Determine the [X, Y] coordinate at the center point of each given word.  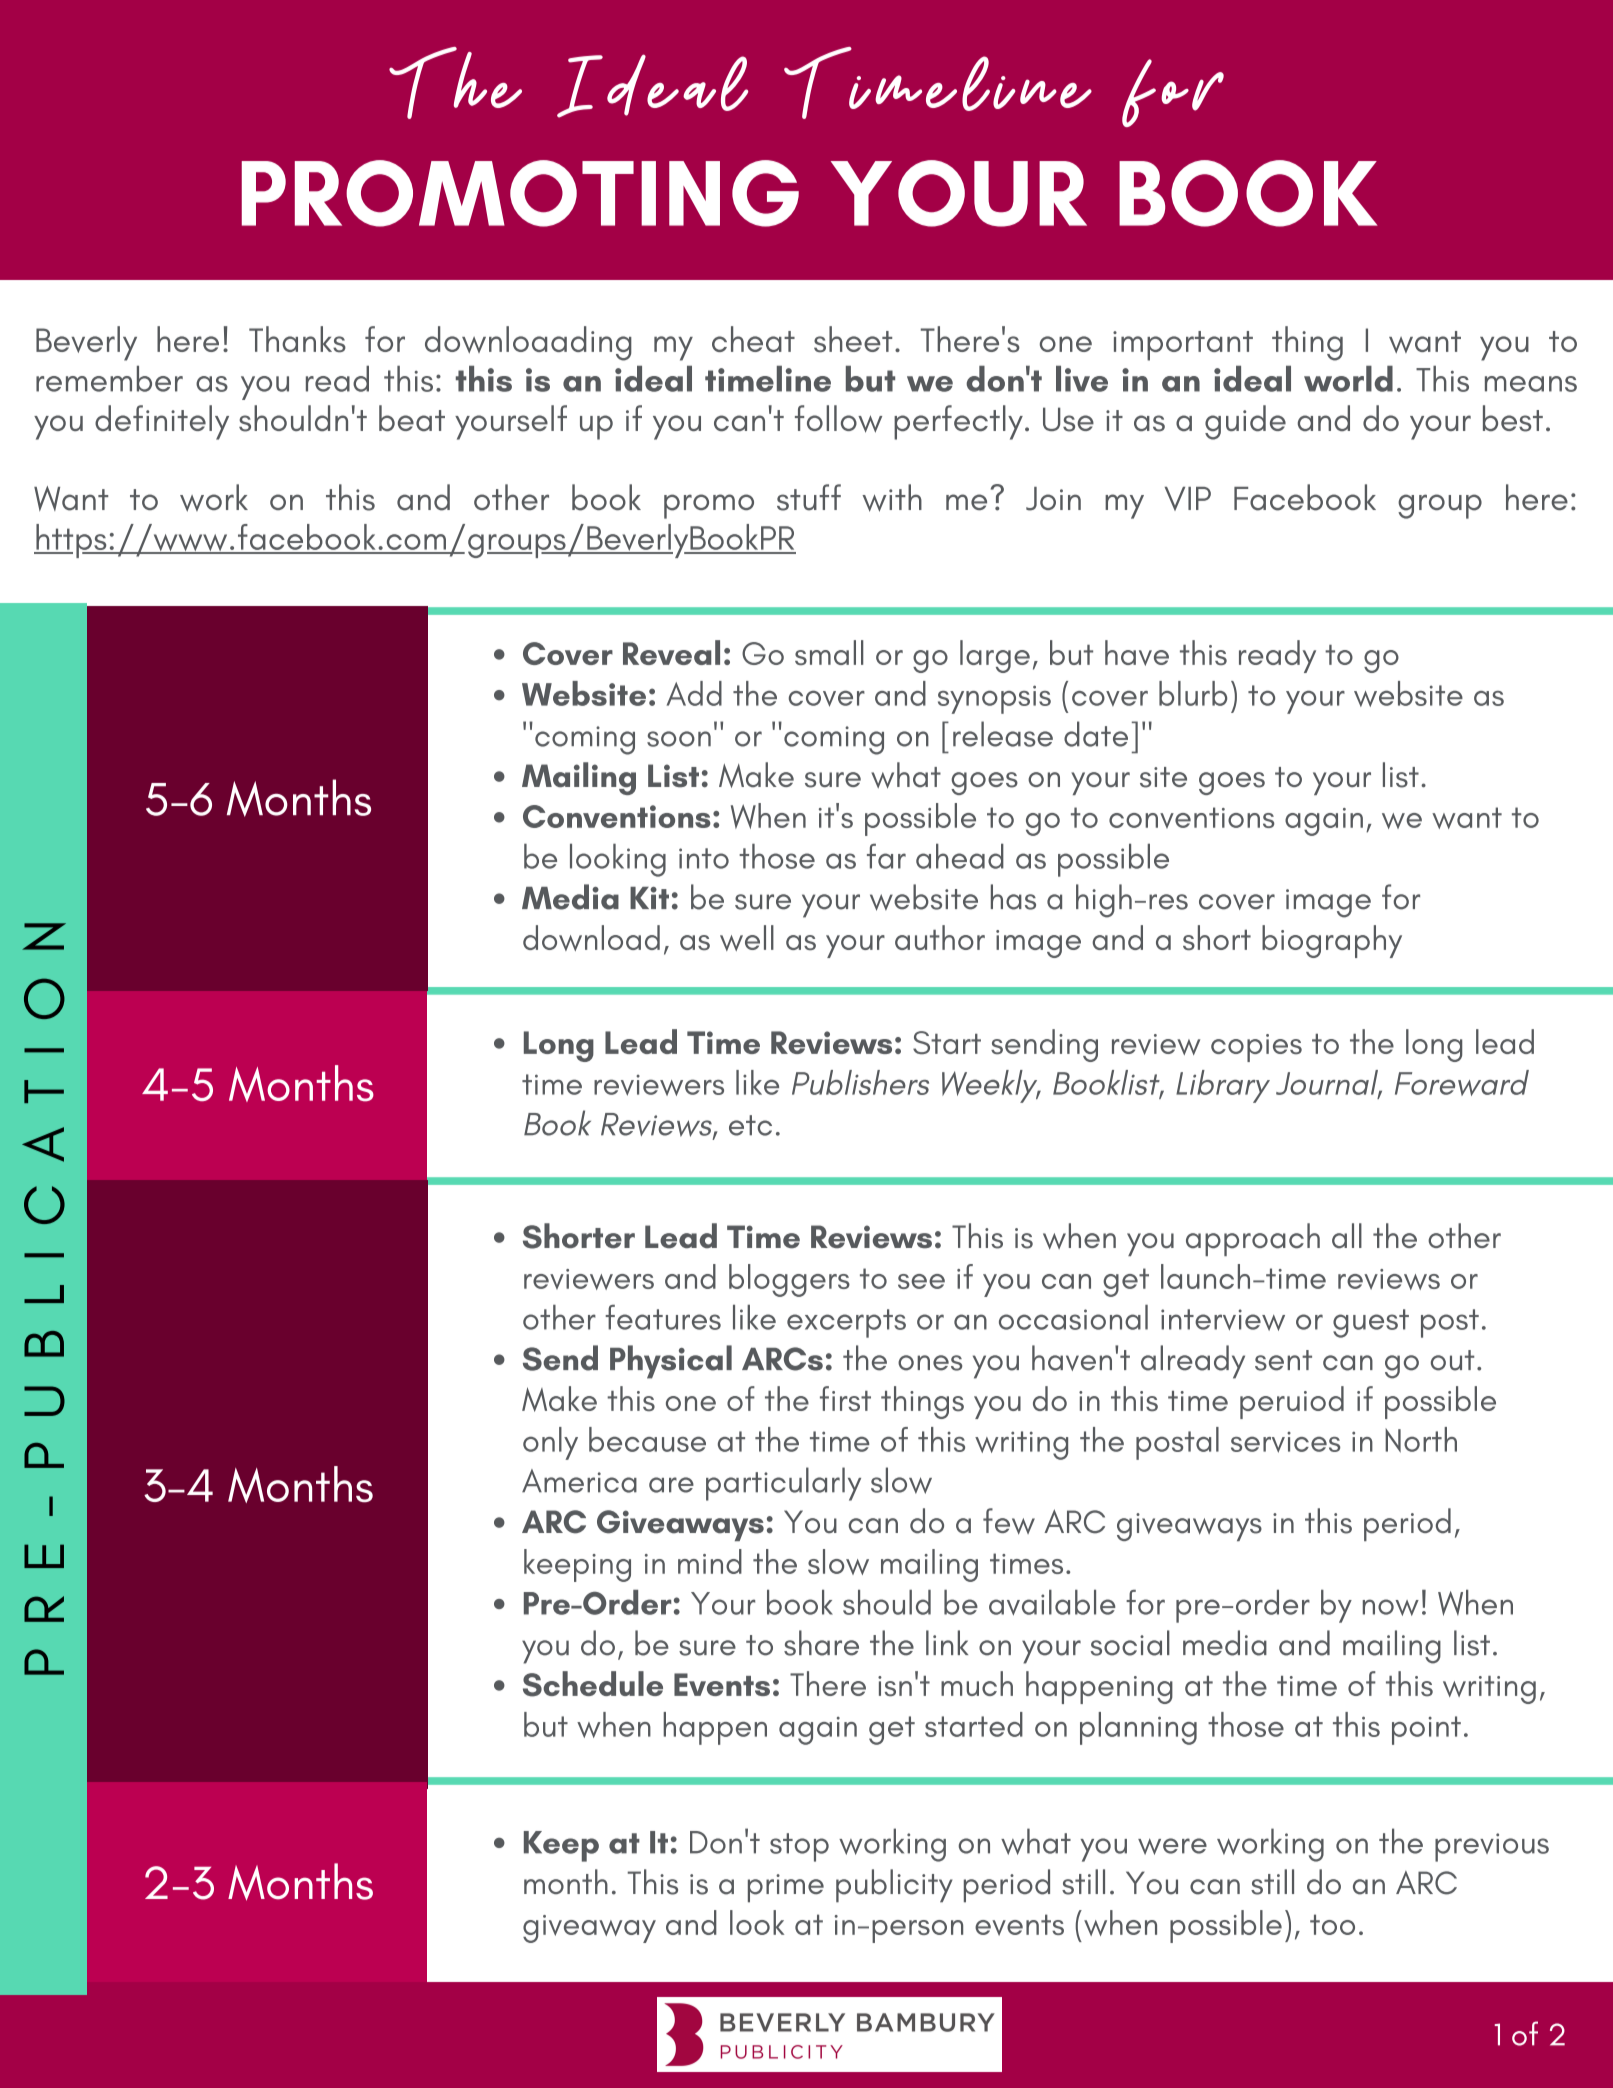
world [1348, 379]
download [591, 938]
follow [838, 419]
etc [750, 1125]
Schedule [593, 1684]
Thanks [297, 339]
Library [1223, 1086]
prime [786, 1888]
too [1332, 1924]
